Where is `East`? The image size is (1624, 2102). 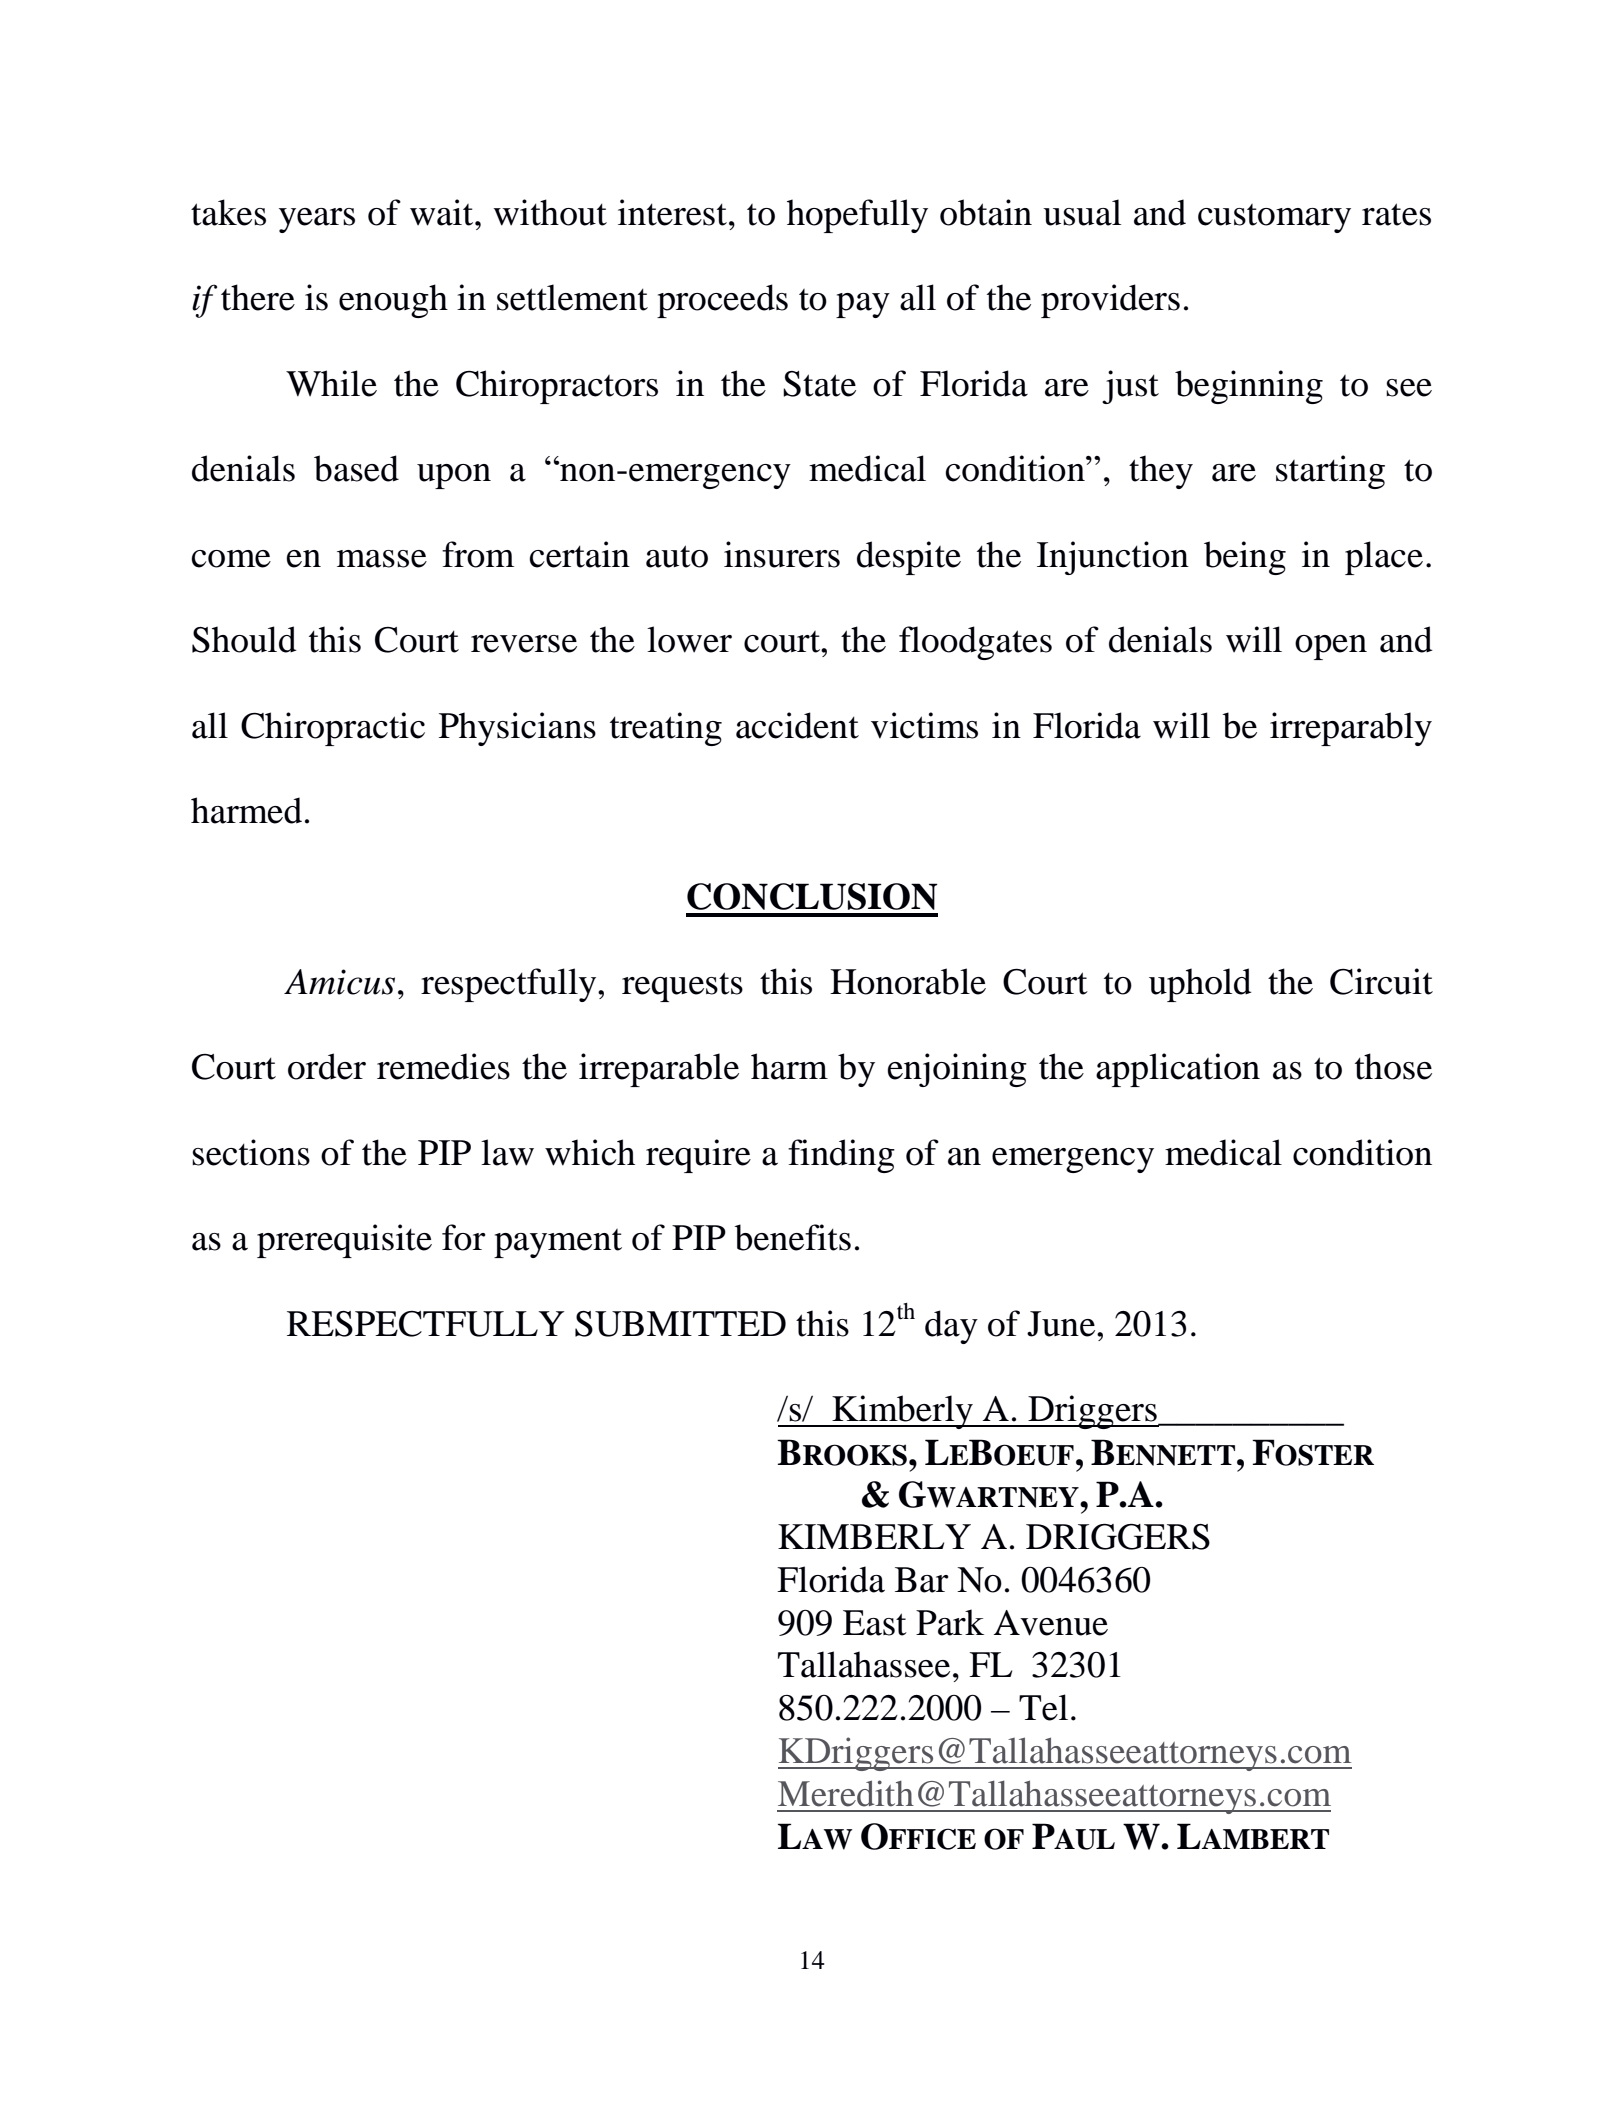
East is located at coordinates (875, 1623).
